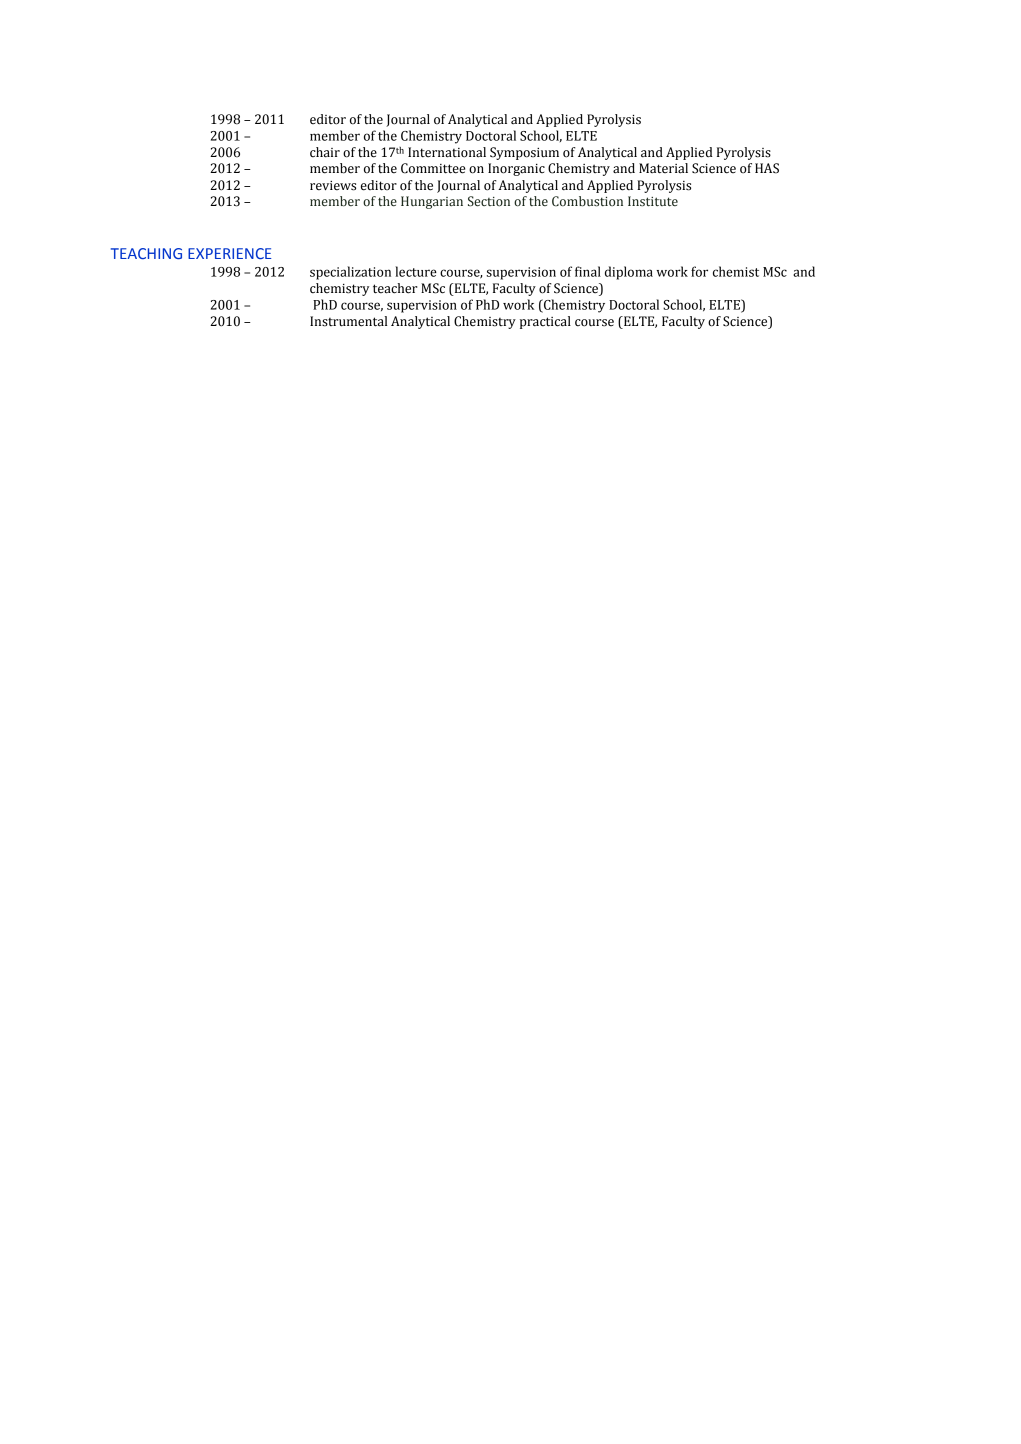 The height and width of the screenshot is (1444, 1021). What do you see at coordinates (348, 321) in the screenshot?
I see `Instrumental` at bounding box center [348, 321].
